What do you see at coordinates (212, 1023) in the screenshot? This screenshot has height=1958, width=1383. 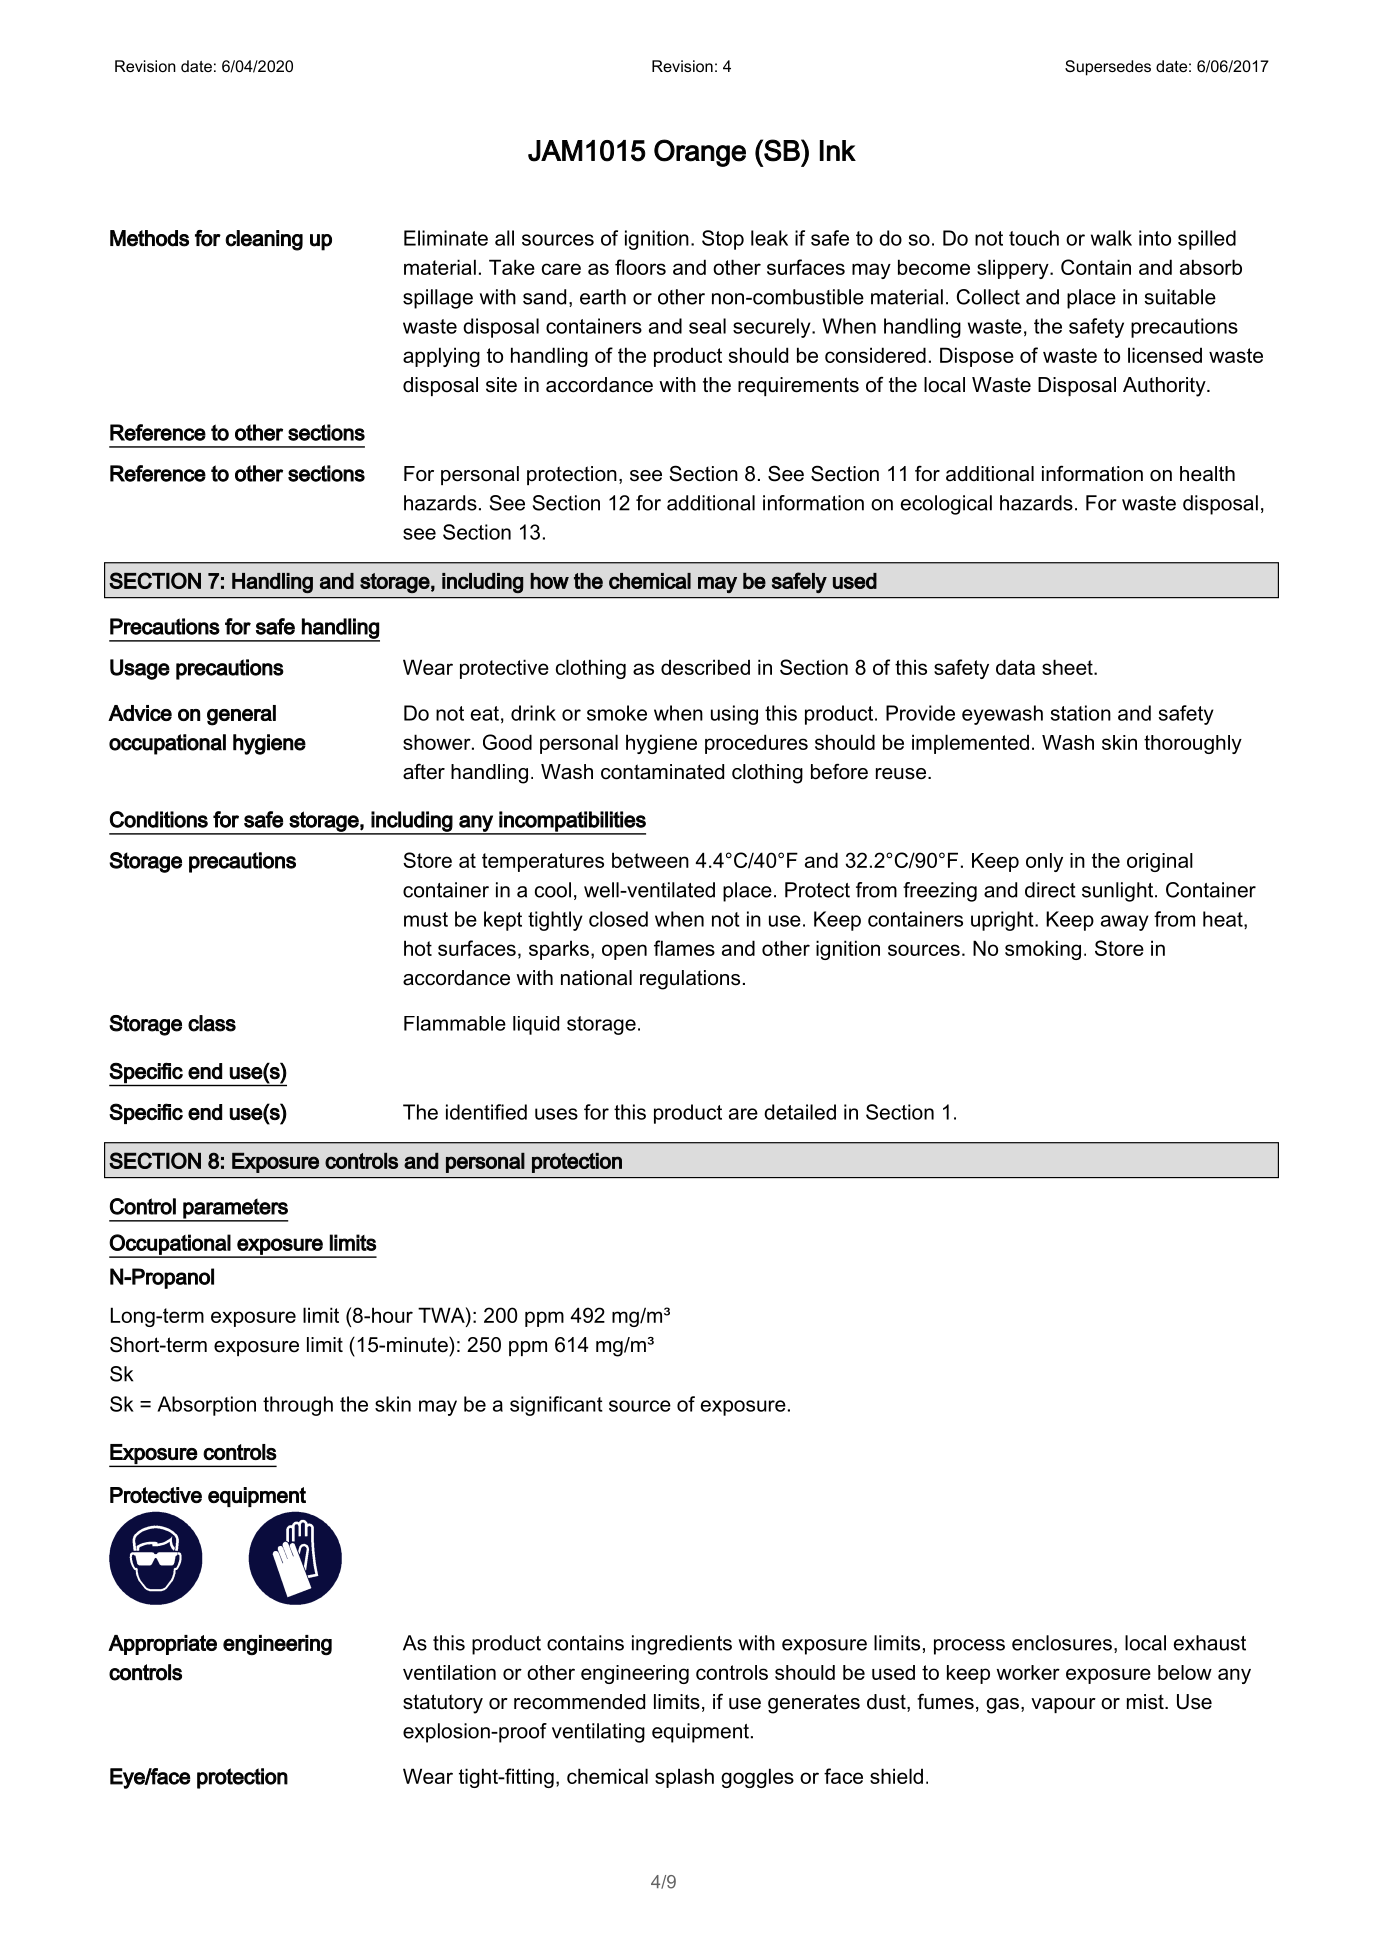 I see `class` at bounding box center [212, 1023].
